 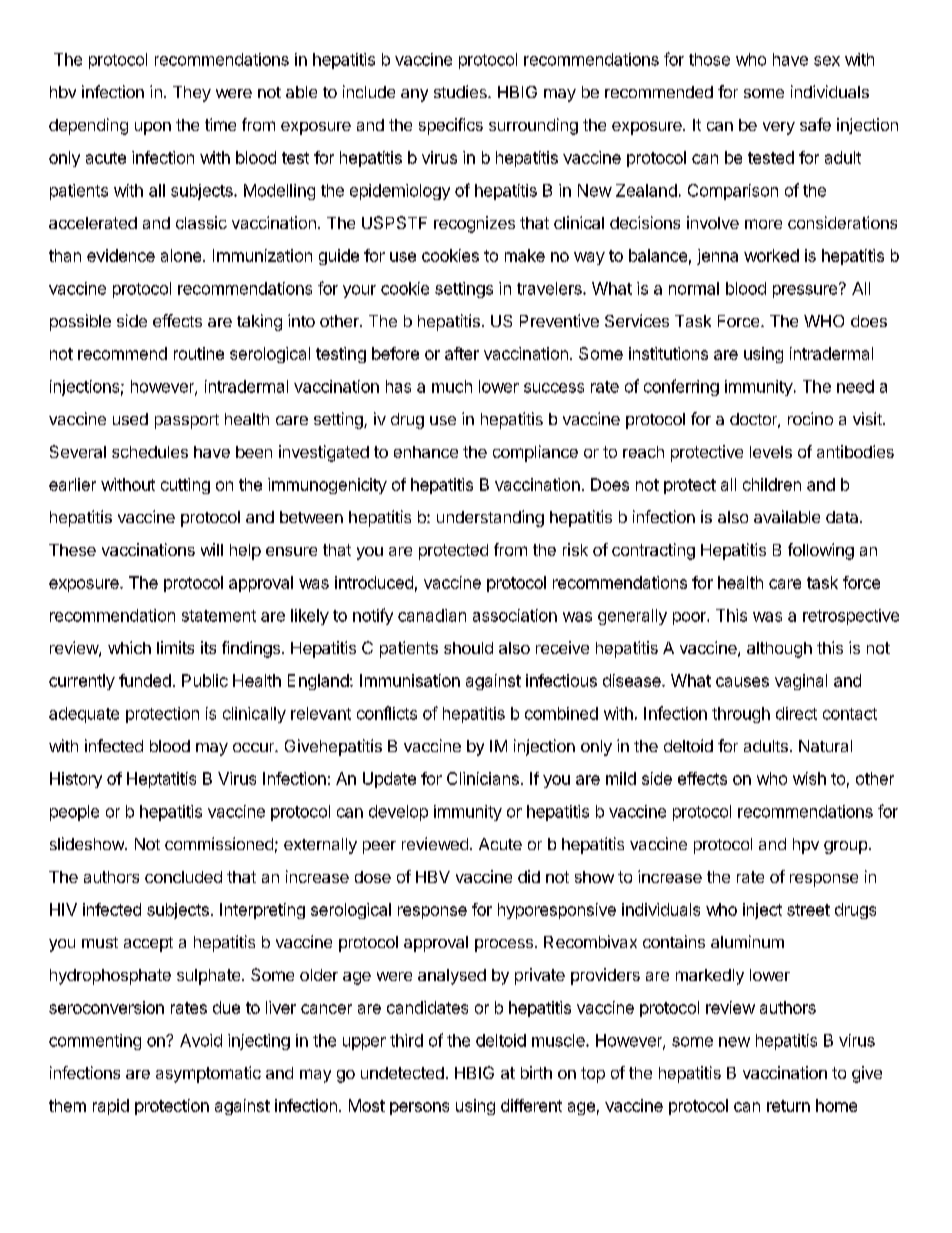 What do you see at coordinates (825, 746) in the screenshot?
I see `Natural` at bounding box center [825, 746].
